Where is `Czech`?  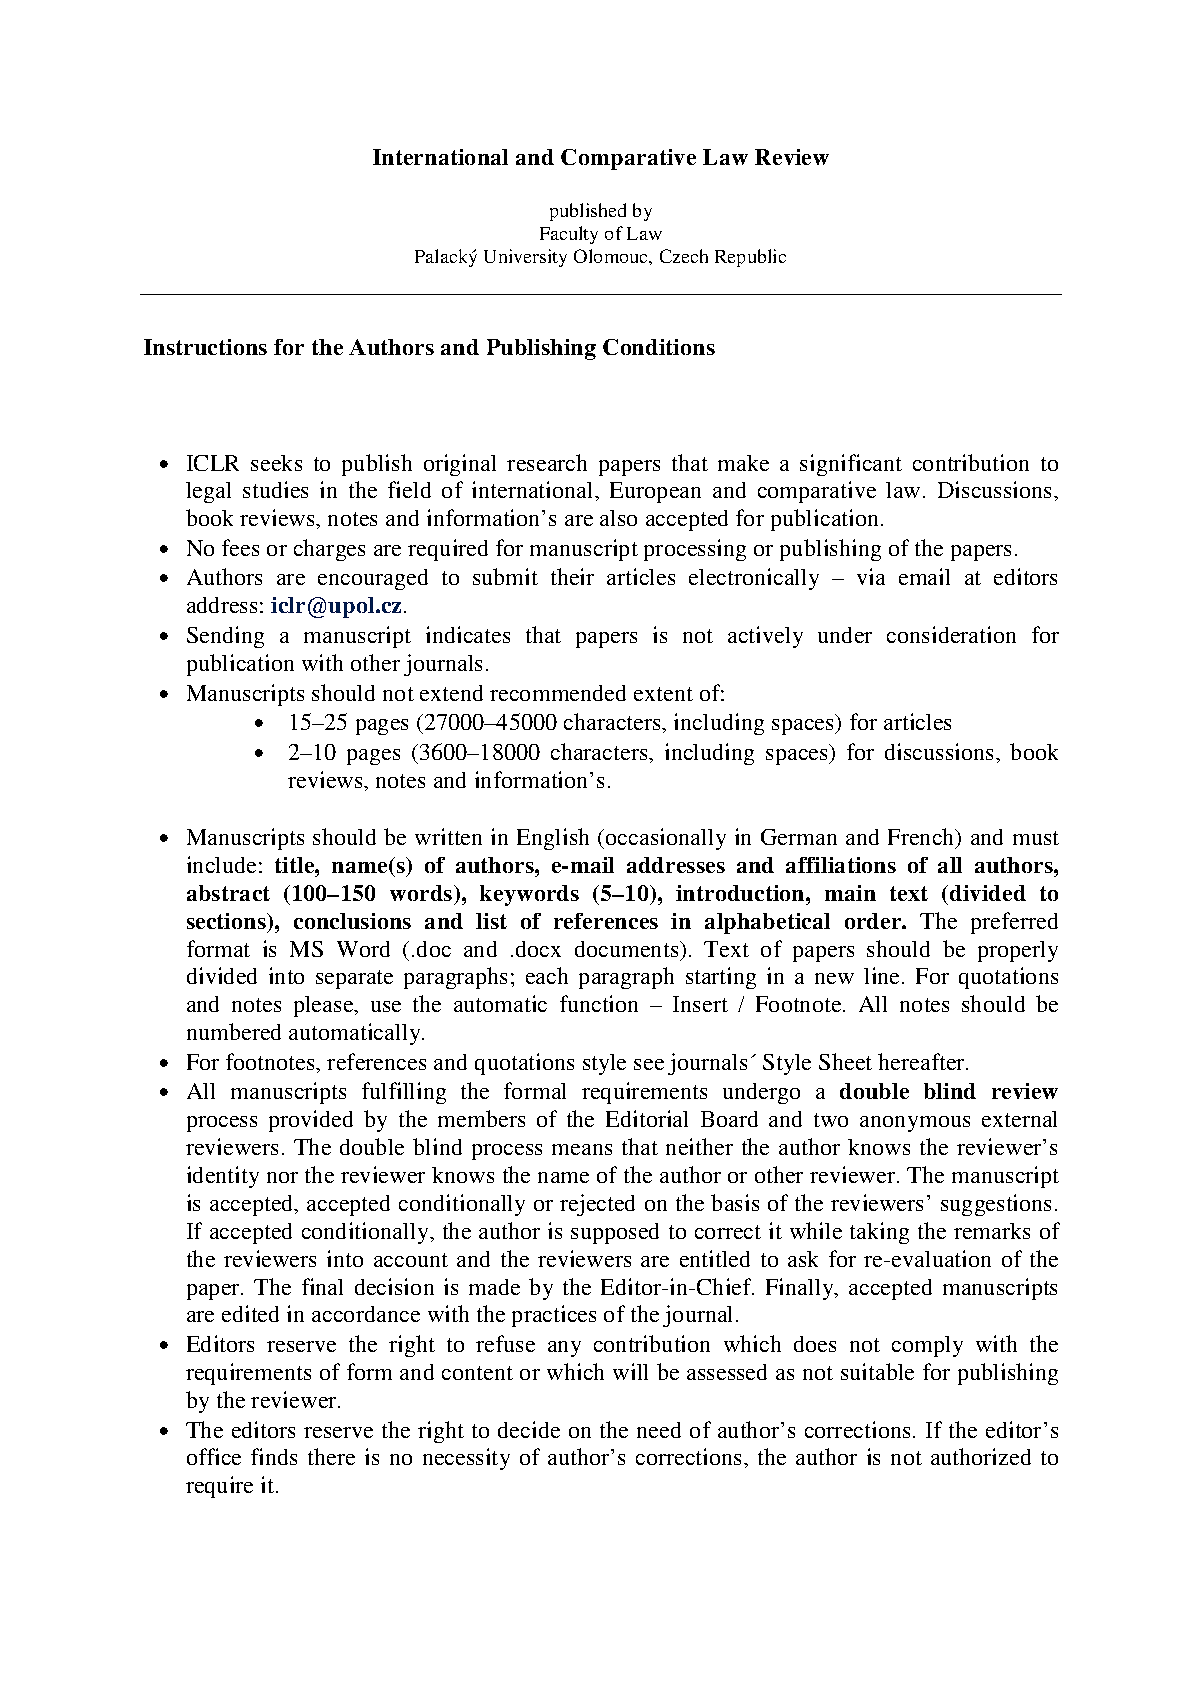 Czech is located at coordinates (684, 256).
